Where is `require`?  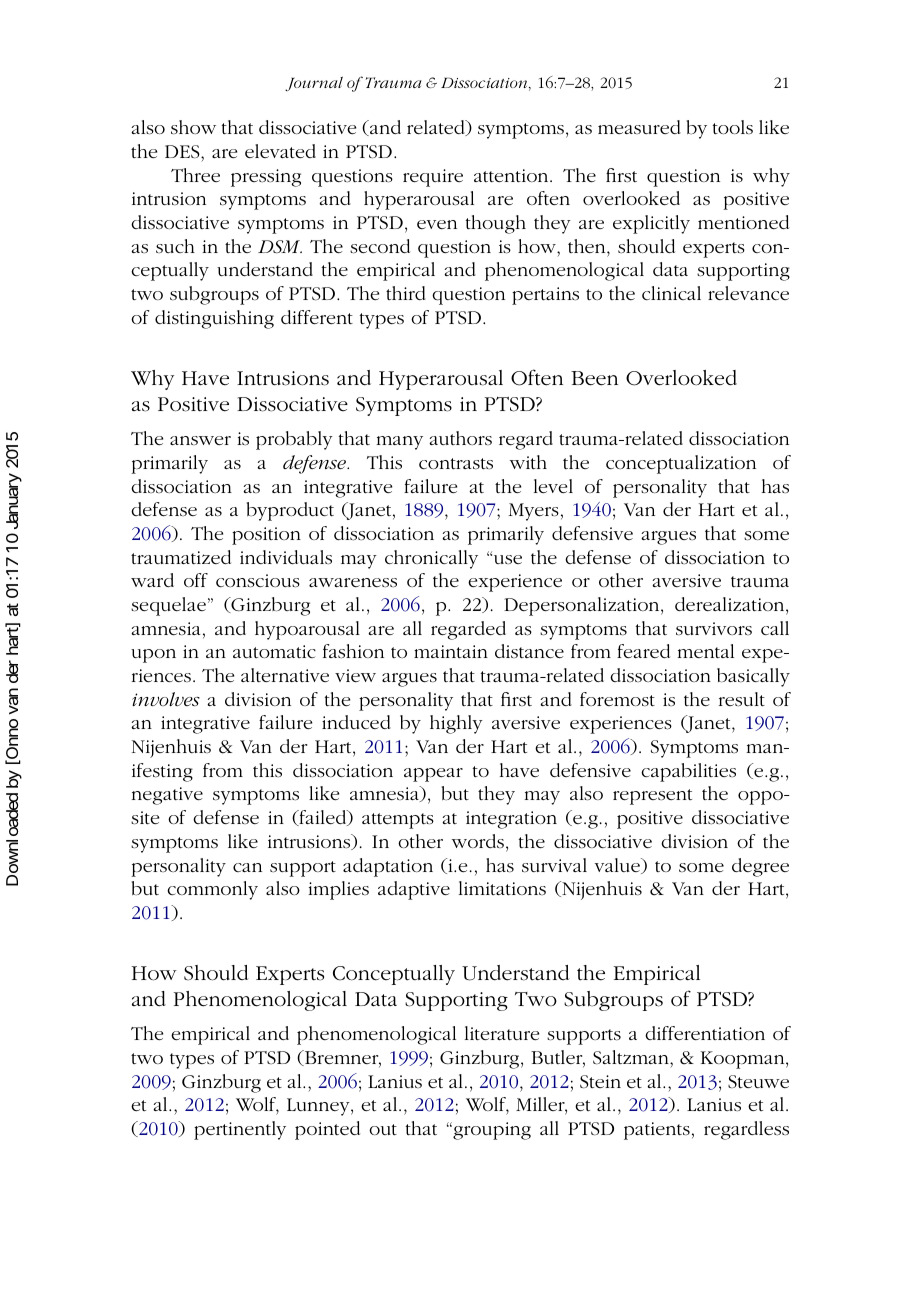 require is located at coordinates (433, 178).
